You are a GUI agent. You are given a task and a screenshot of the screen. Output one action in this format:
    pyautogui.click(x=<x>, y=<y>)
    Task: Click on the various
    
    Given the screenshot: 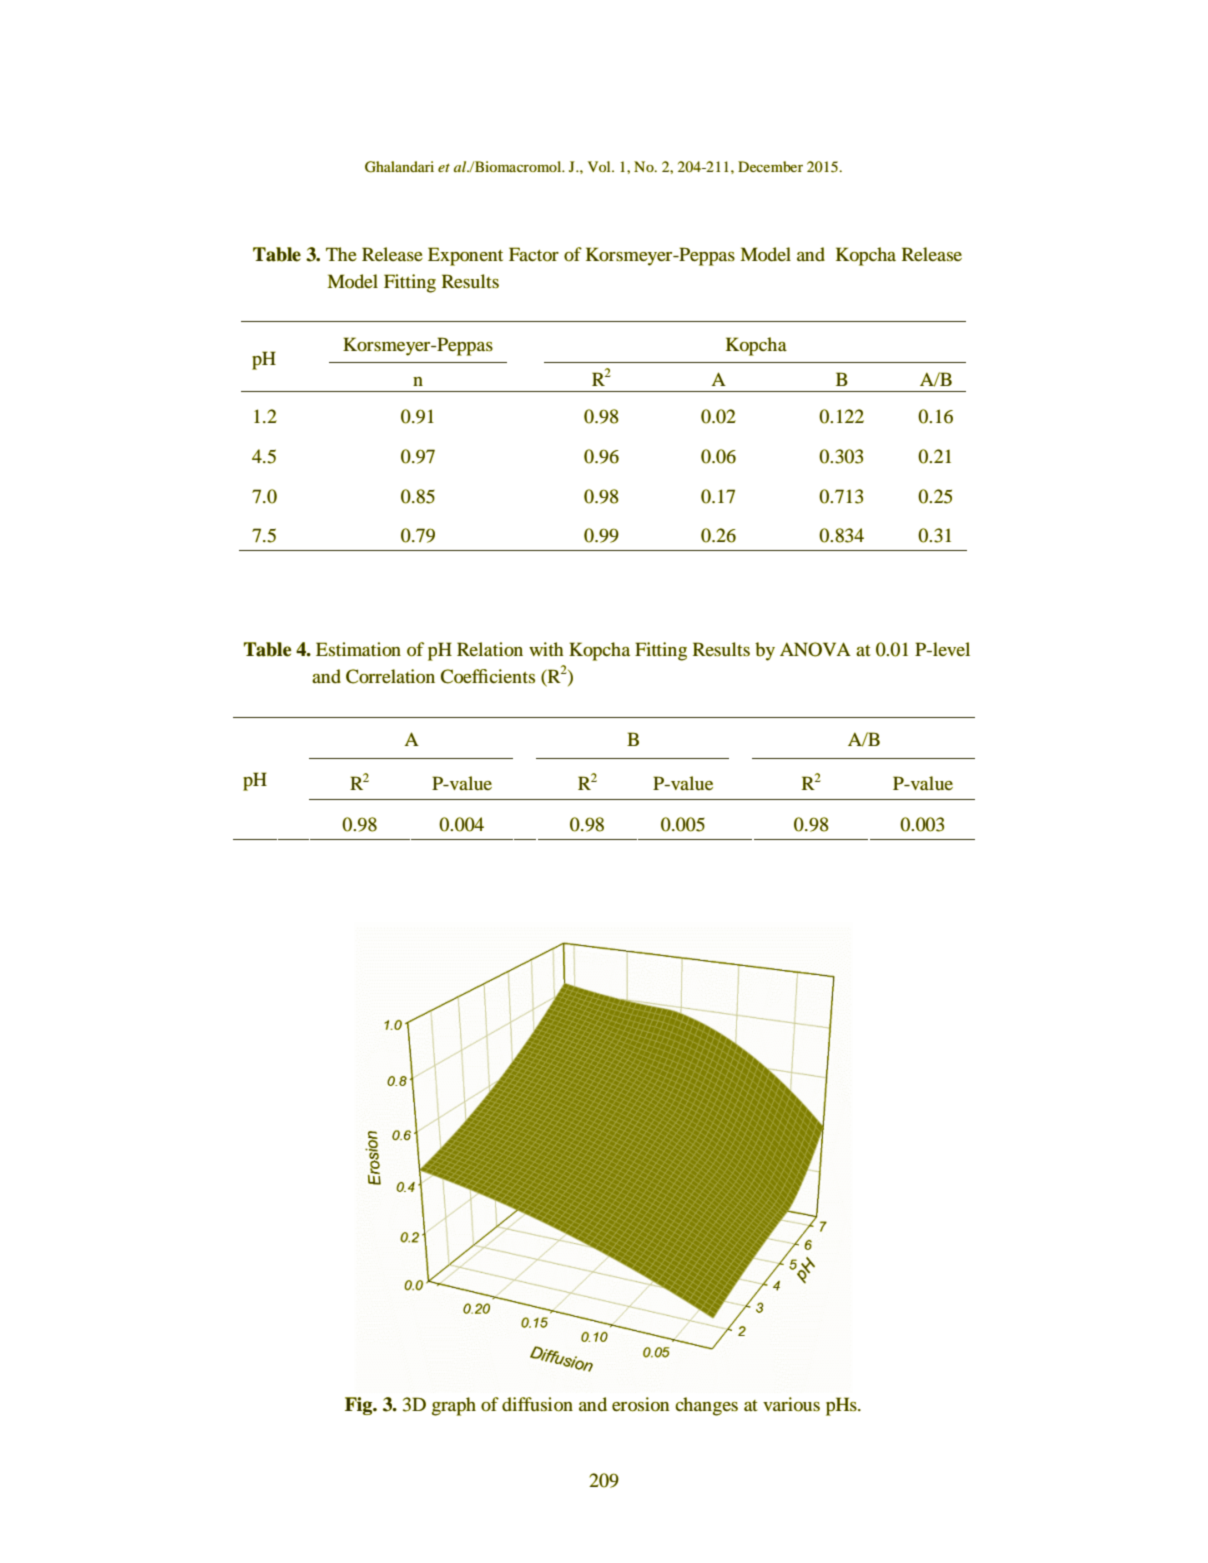 What is the action you would take?
    pyautogui.click(x=791, y=1404)
